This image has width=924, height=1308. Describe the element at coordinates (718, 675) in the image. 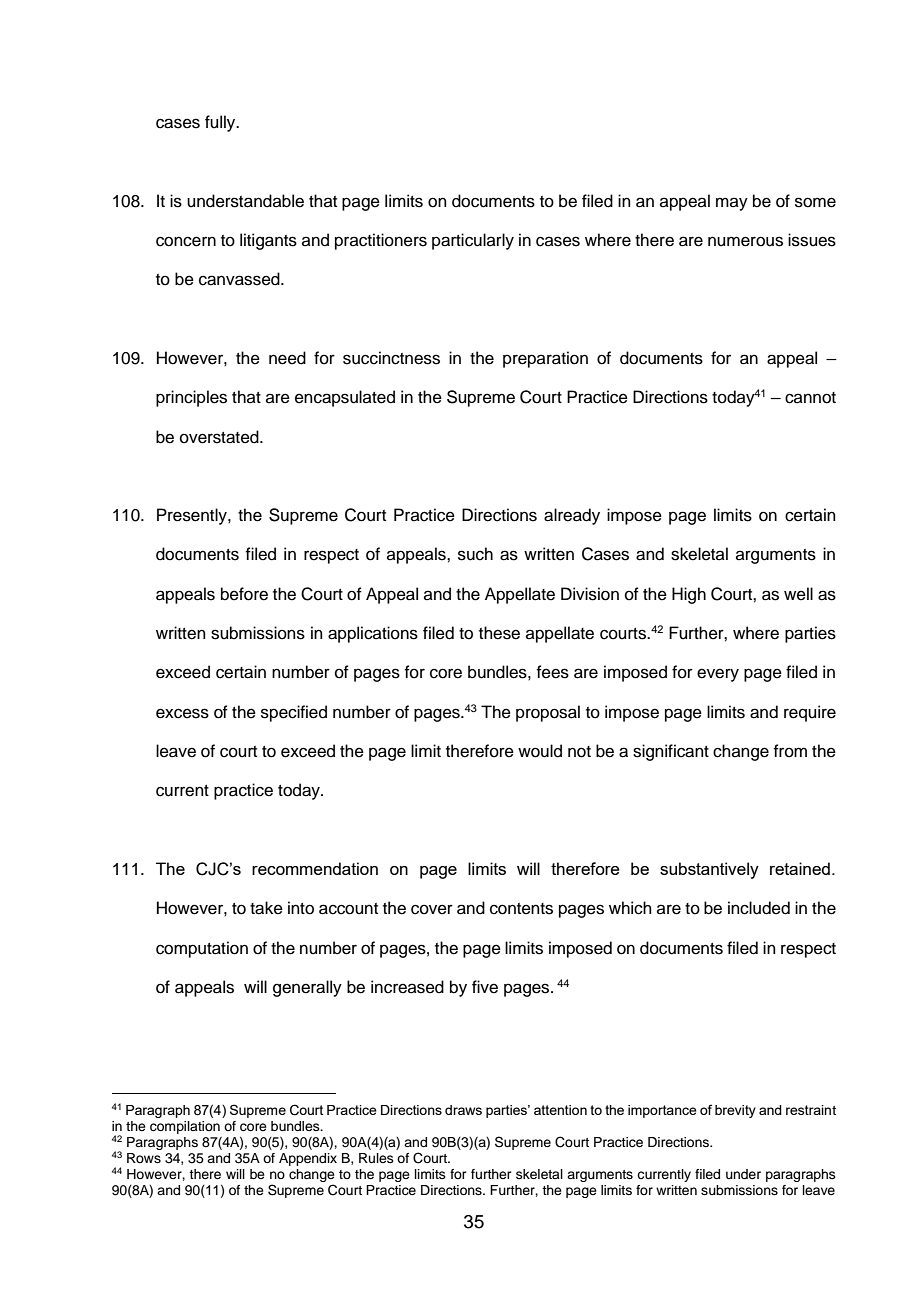

I see `every` at that location.
